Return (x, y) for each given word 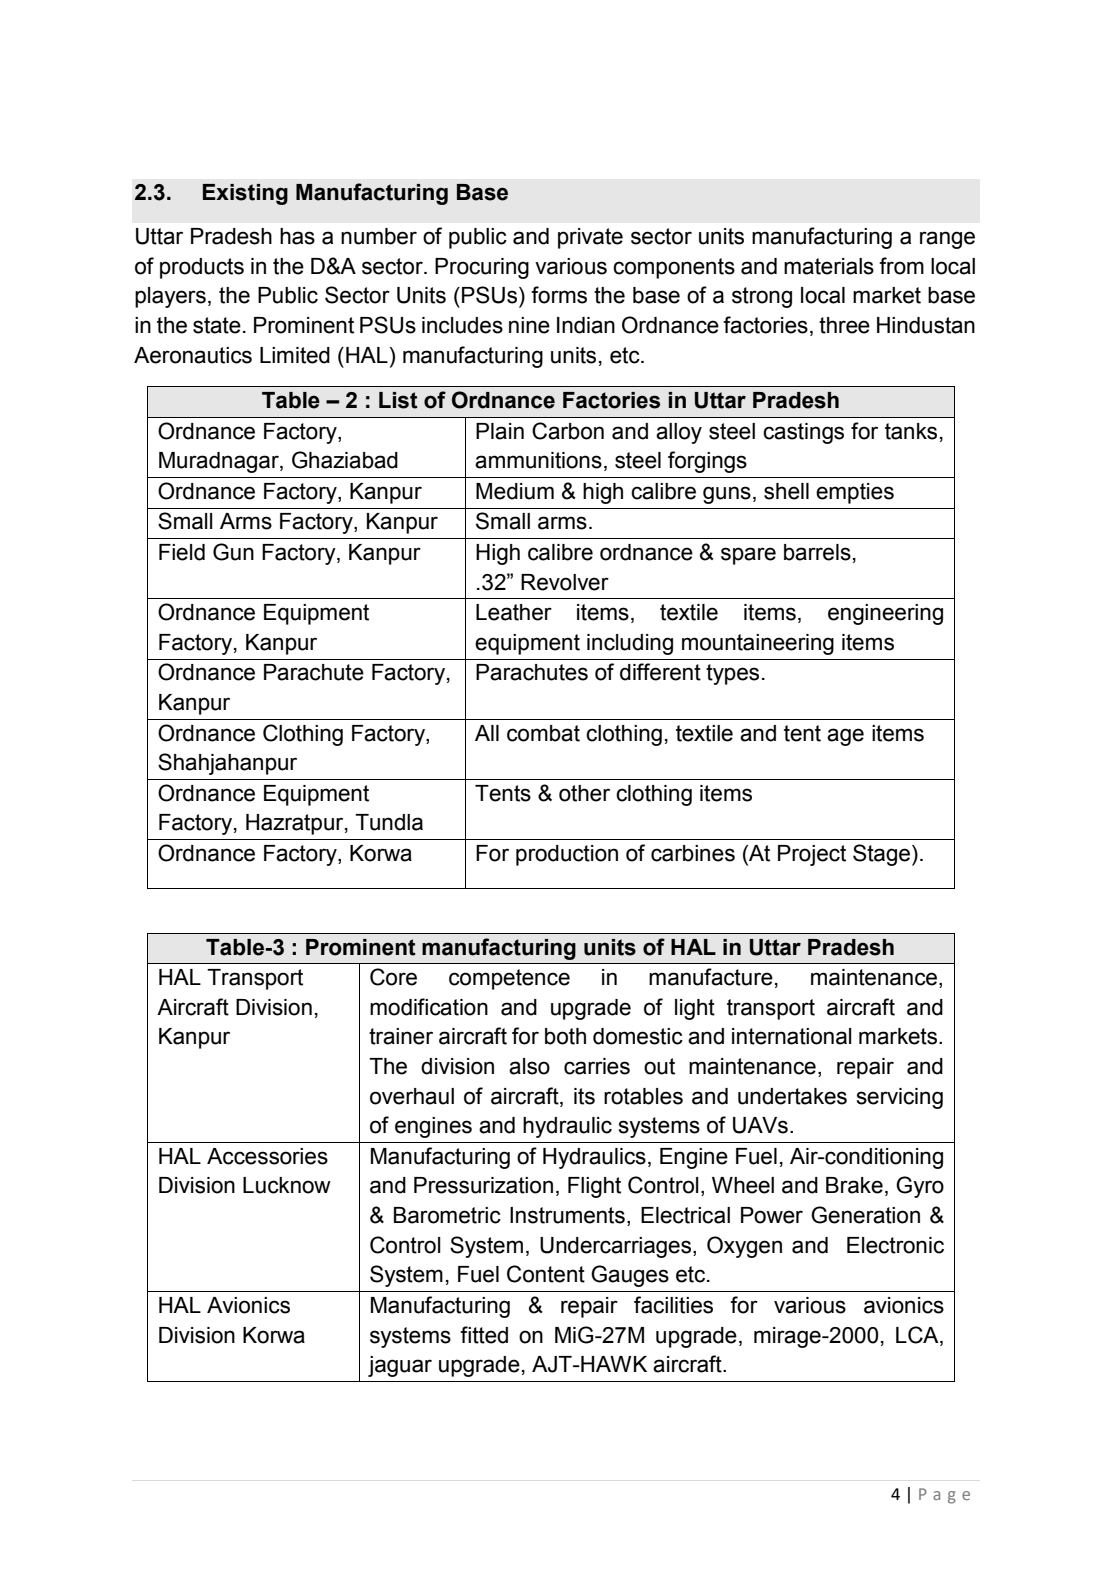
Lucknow (287, 1185)
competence (509, 979)
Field (182, 552)
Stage (881, 855)
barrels (817, 552)
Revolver (565, 582)
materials (829, 266)
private (590, 238)
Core (393, 977)
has (297, 236)
